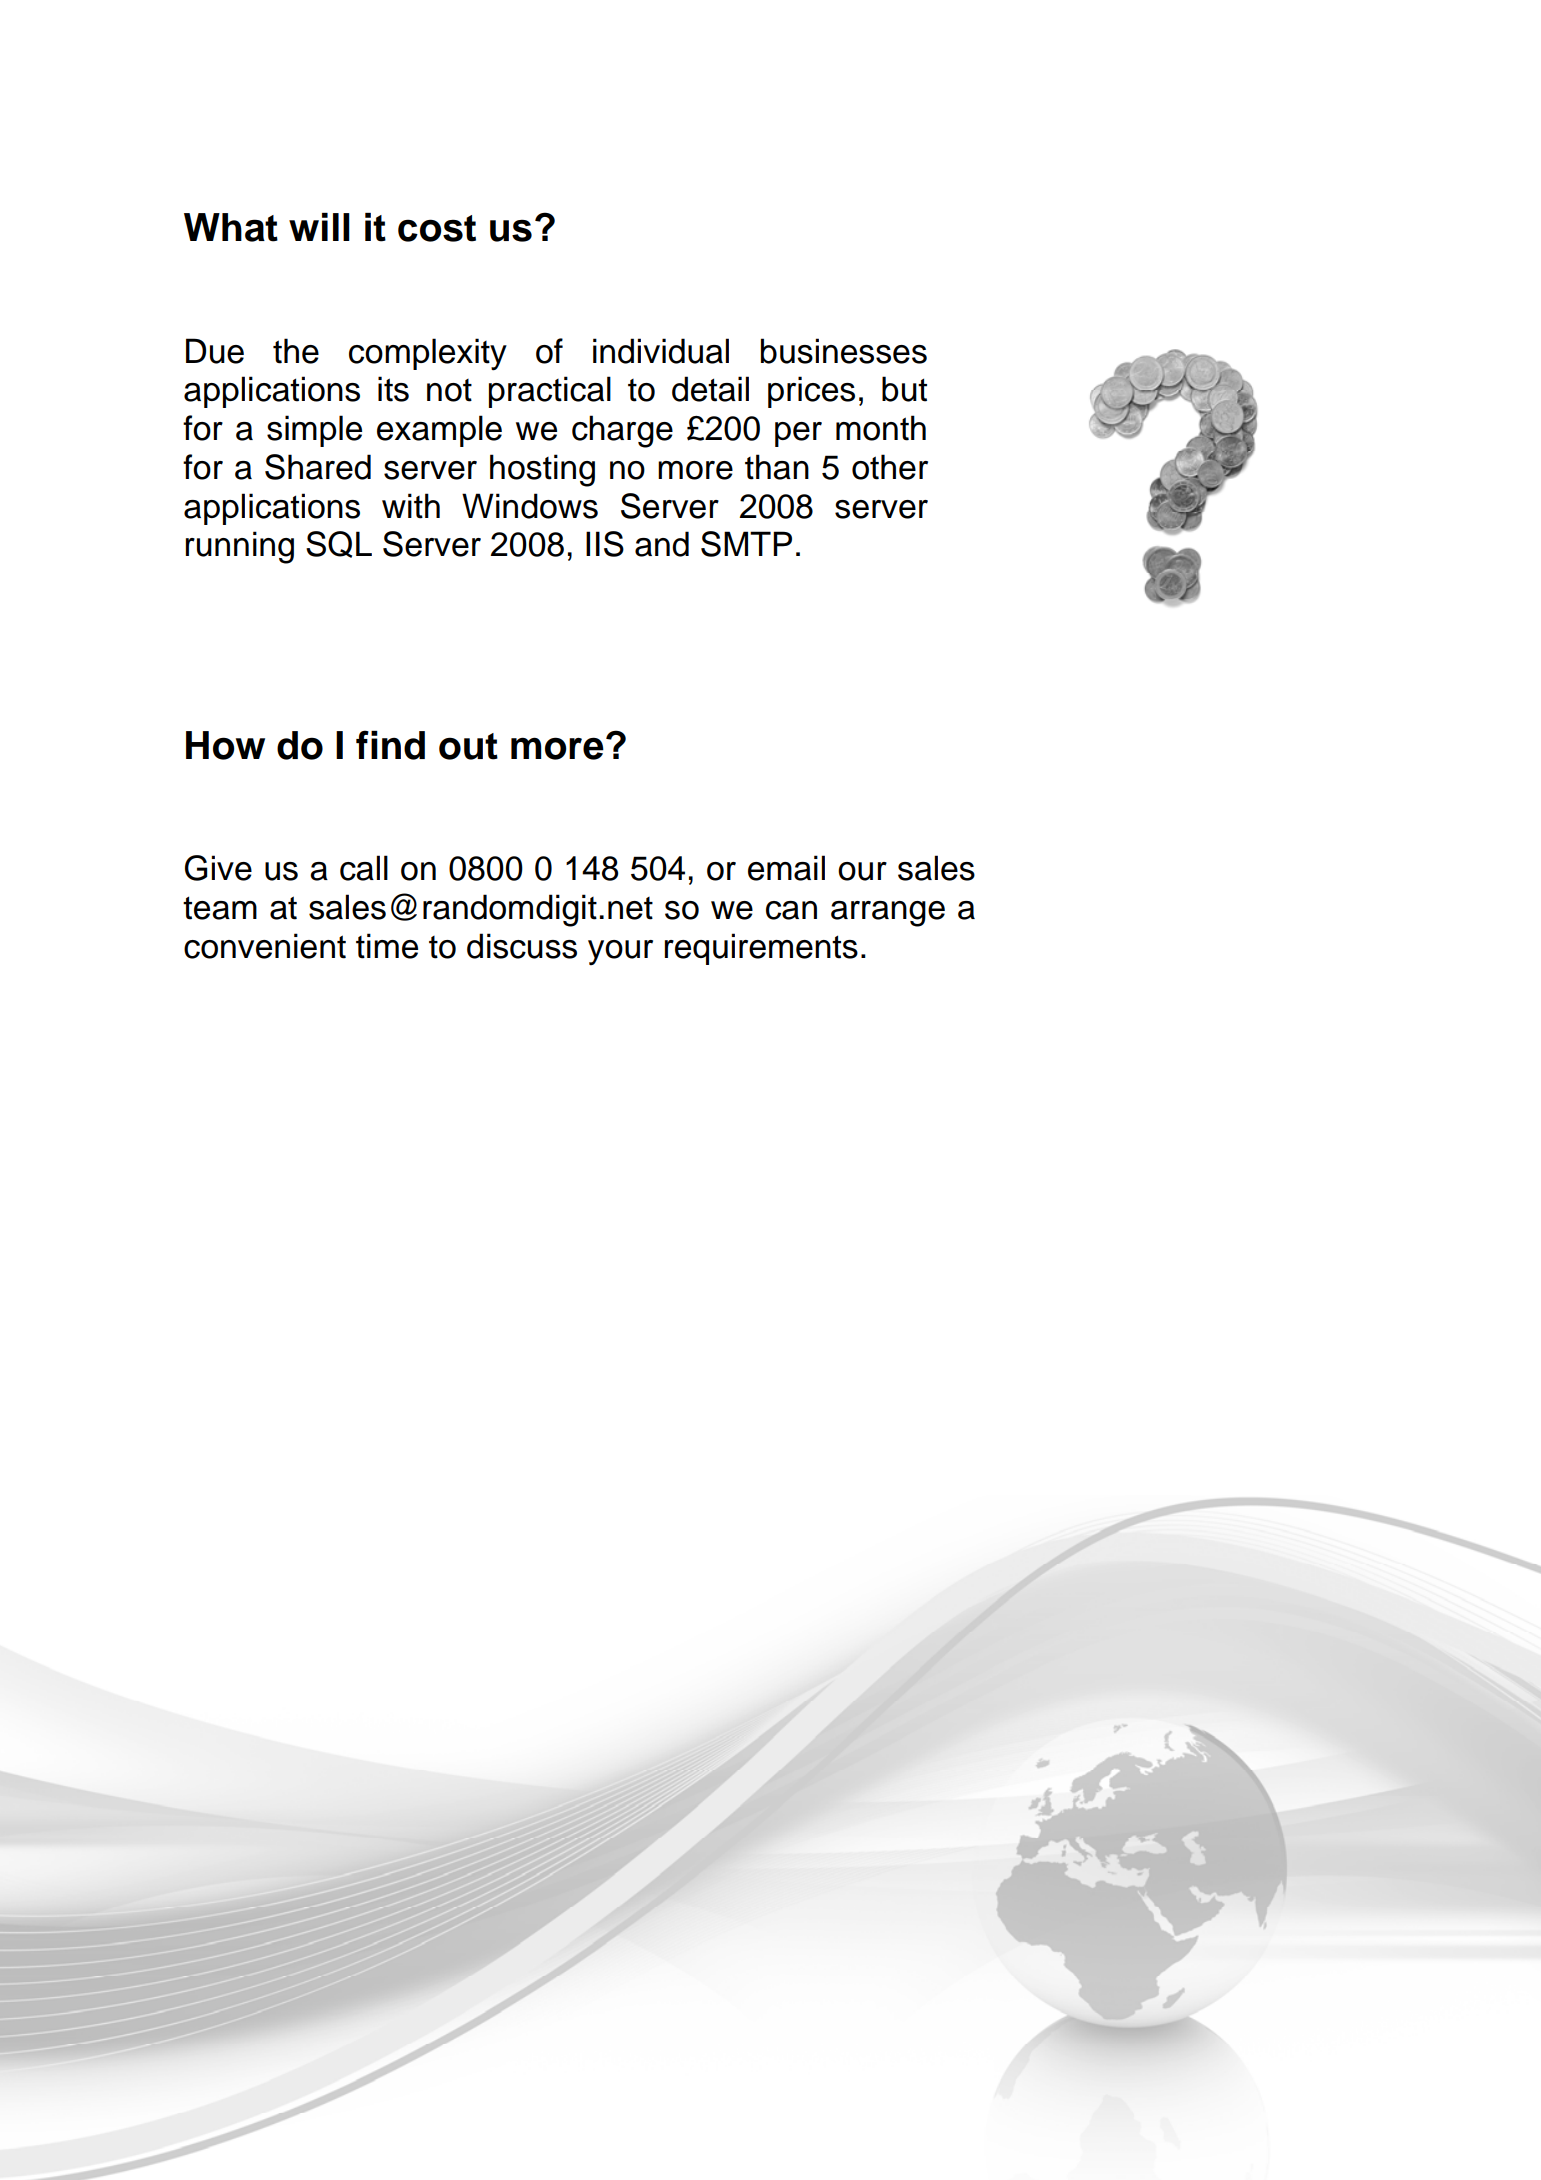 This screenshot has width=1541, height=2180. I want to click on businesses, so click(844, 351).
